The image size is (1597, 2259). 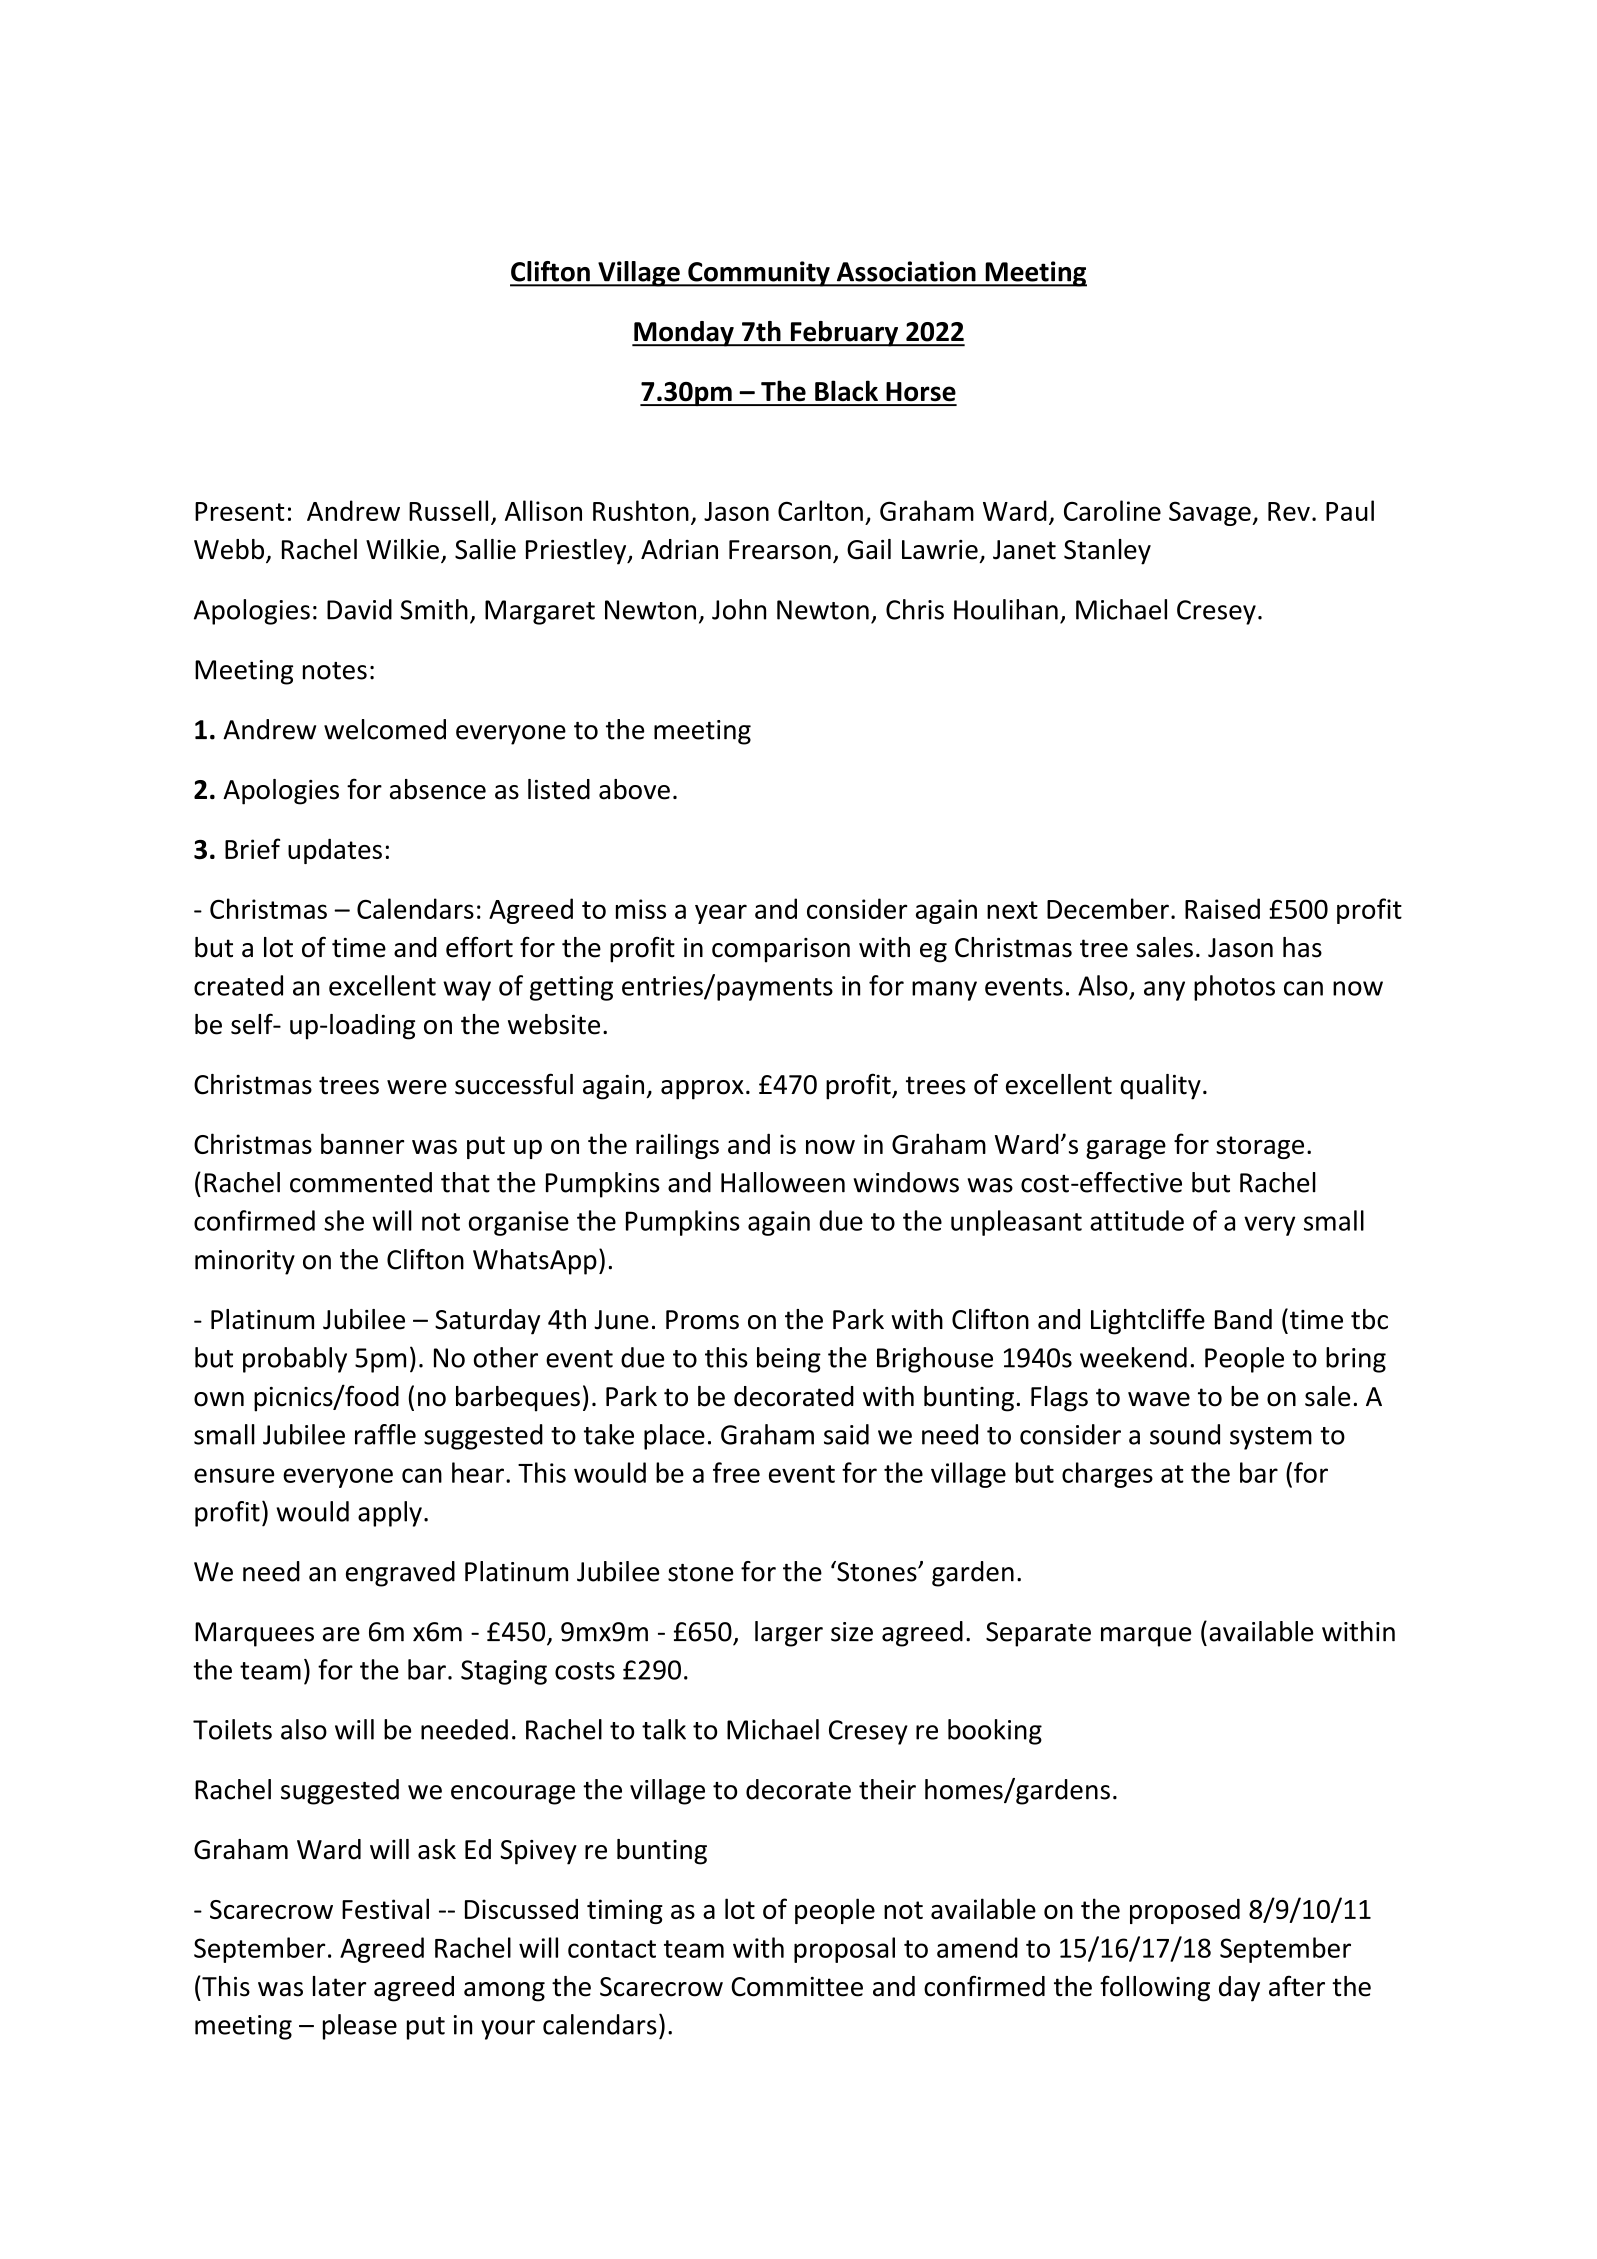 What do you see at coordinates (789, 1360) in the screenshot?
I see `being` at bounding box center [789, 1360].
